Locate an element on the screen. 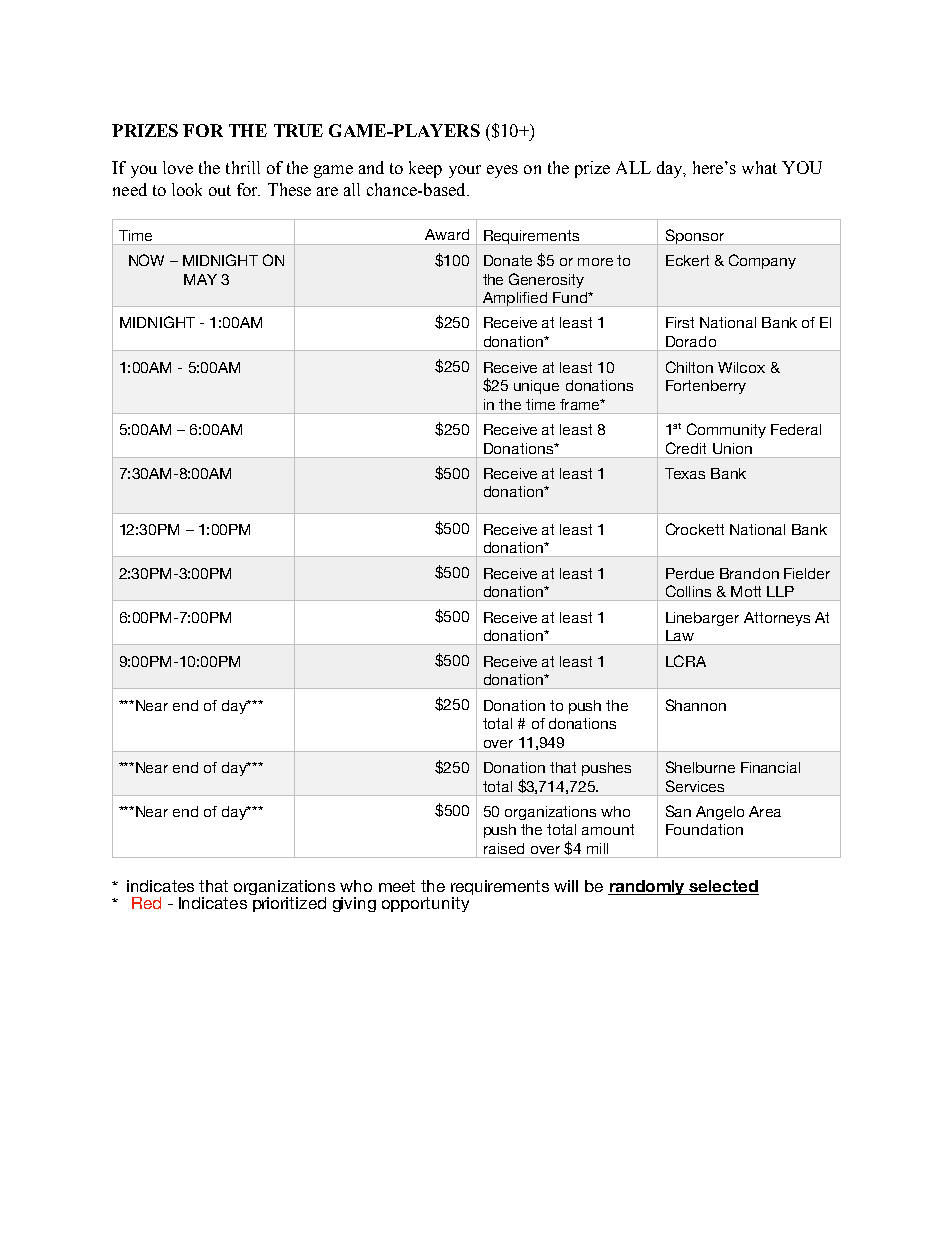  Crockett is located at coordinates (695, 529).
